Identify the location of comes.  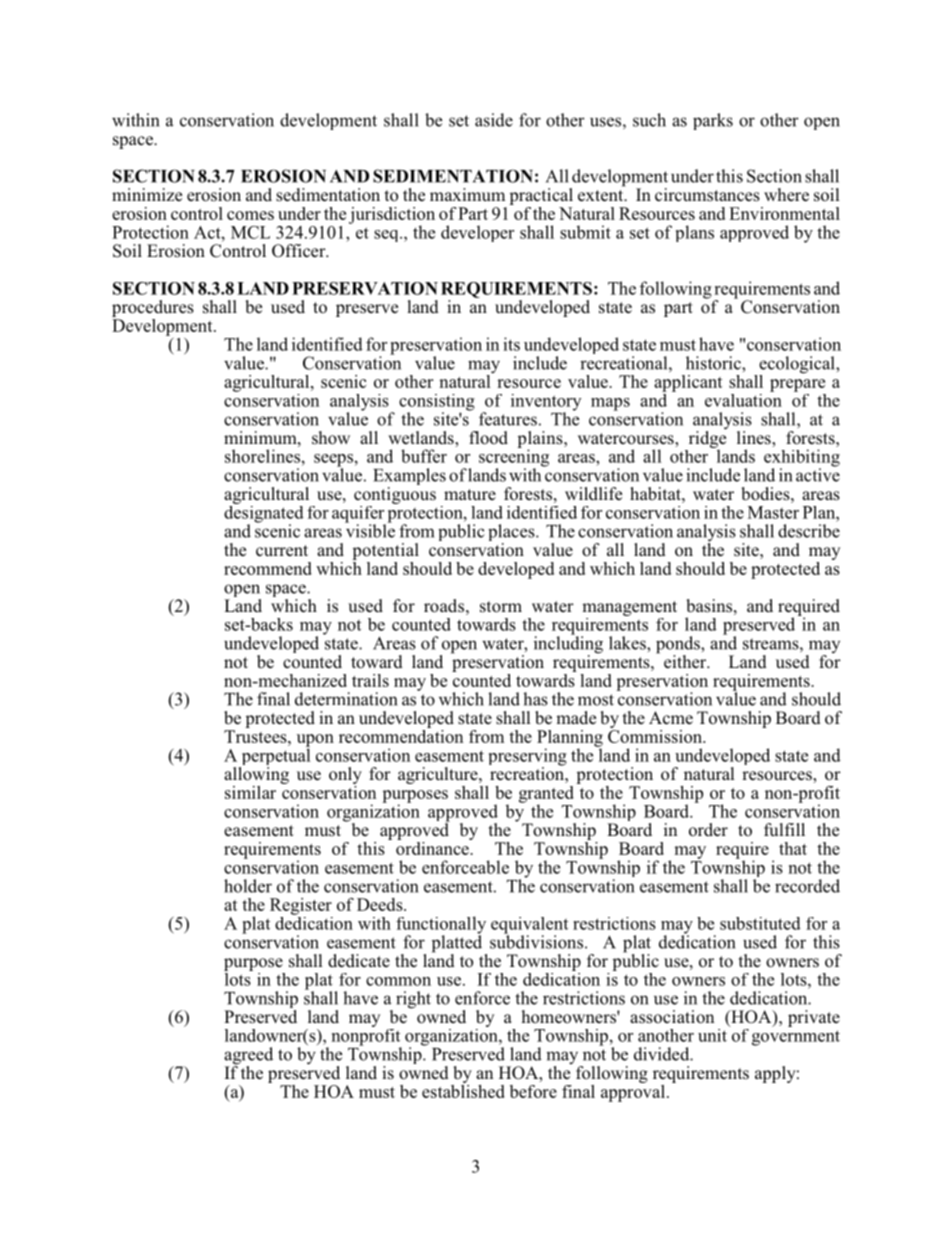
(250, 215).
